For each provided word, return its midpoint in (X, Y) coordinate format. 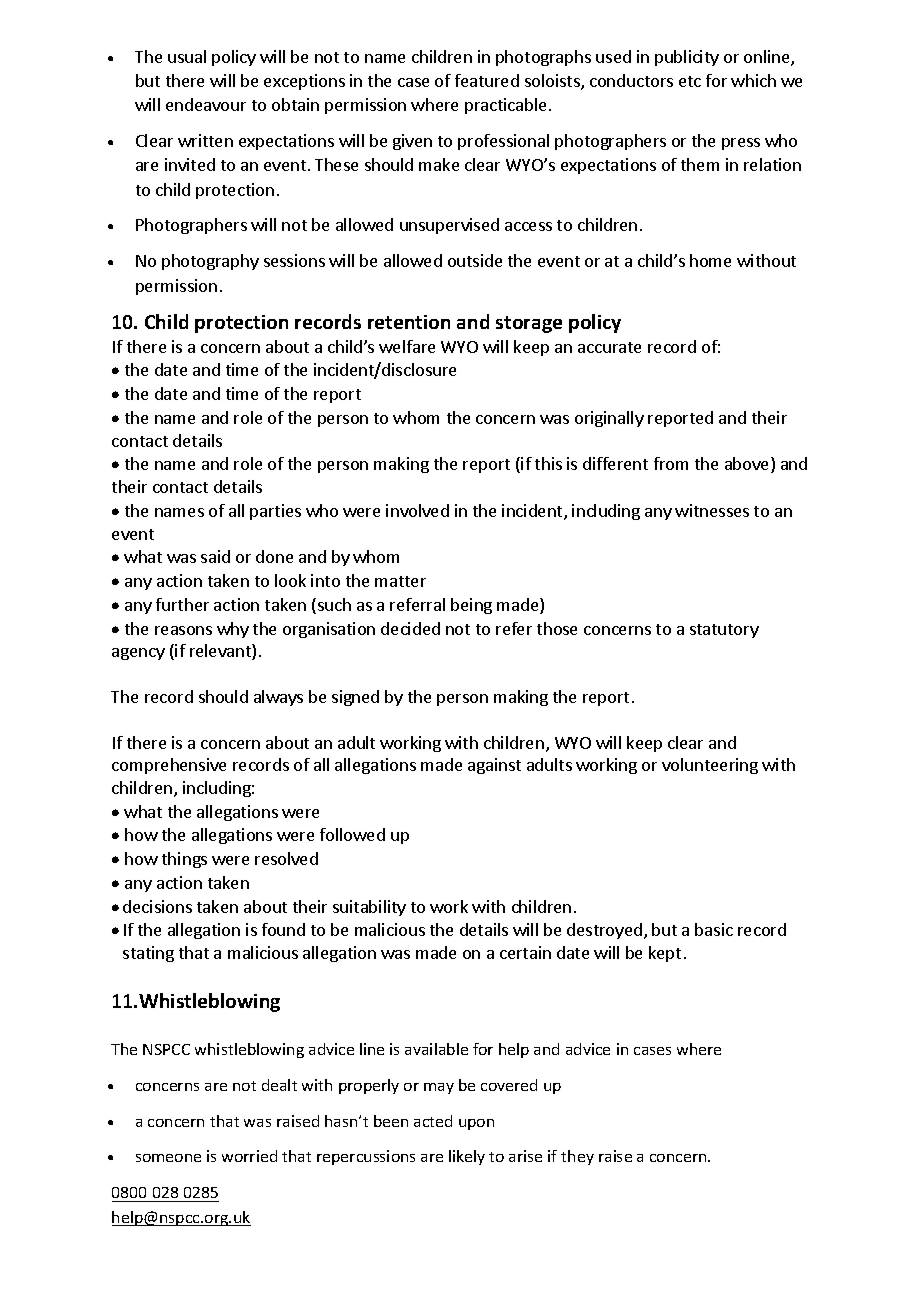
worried (249, 1156)
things (184, 860)
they (577, 1157)
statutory (724, 631)
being (471, 606)
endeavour (206, 104)
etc (690, 81)
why (233, 630)
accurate (609, 347)
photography (210, 262)
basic (714, 929)
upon (476, 1124)
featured (487, 80)
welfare (407, 346)
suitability (369, 908)
